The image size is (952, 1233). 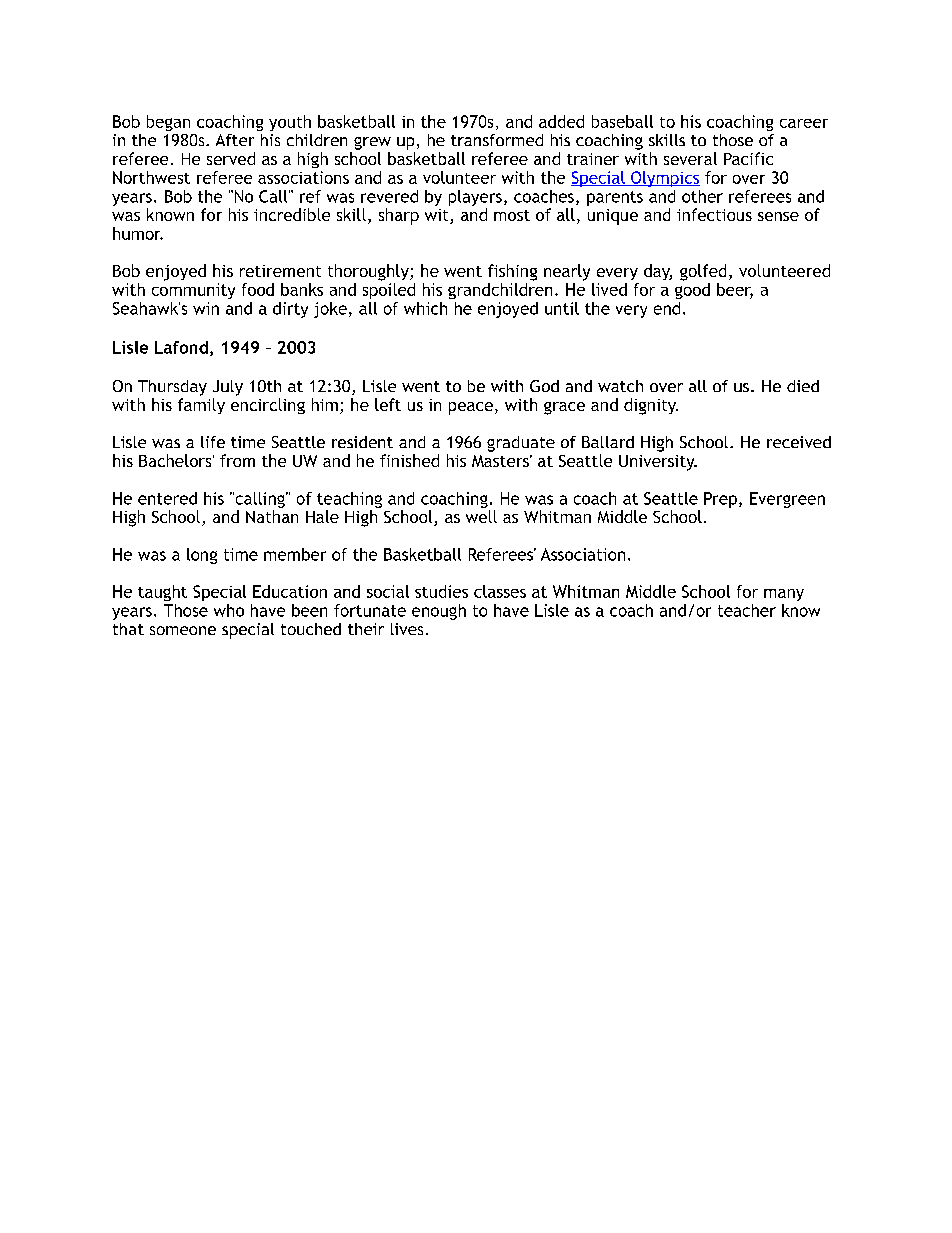 What do you see at coordinates (228, 388) in the screenshot?
I see `July` at bounding box center [228, 388].
